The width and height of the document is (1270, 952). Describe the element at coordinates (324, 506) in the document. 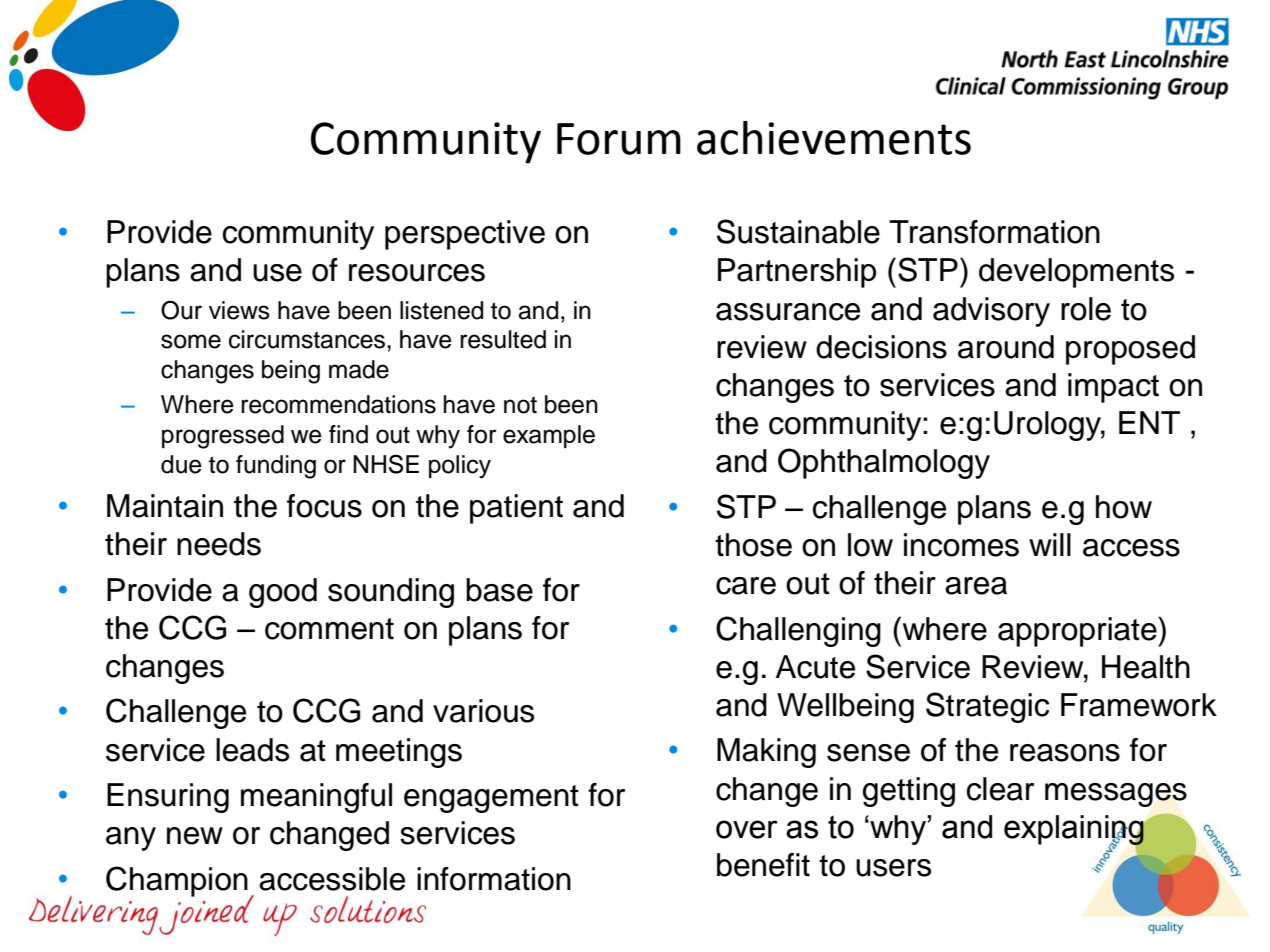

I see `focus` at that location.
